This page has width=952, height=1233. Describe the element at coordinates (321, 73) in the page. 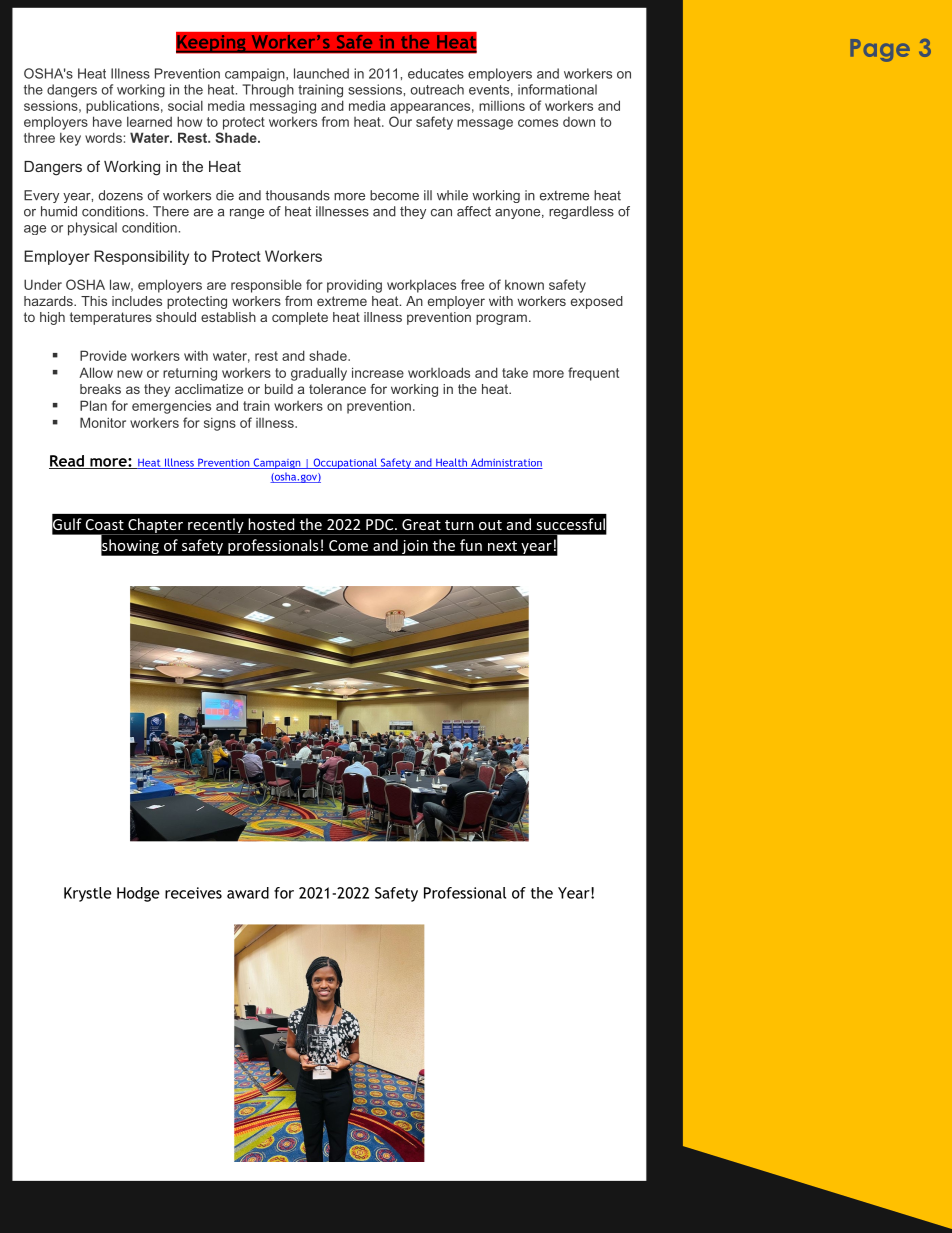

I see `launched` at that location.
